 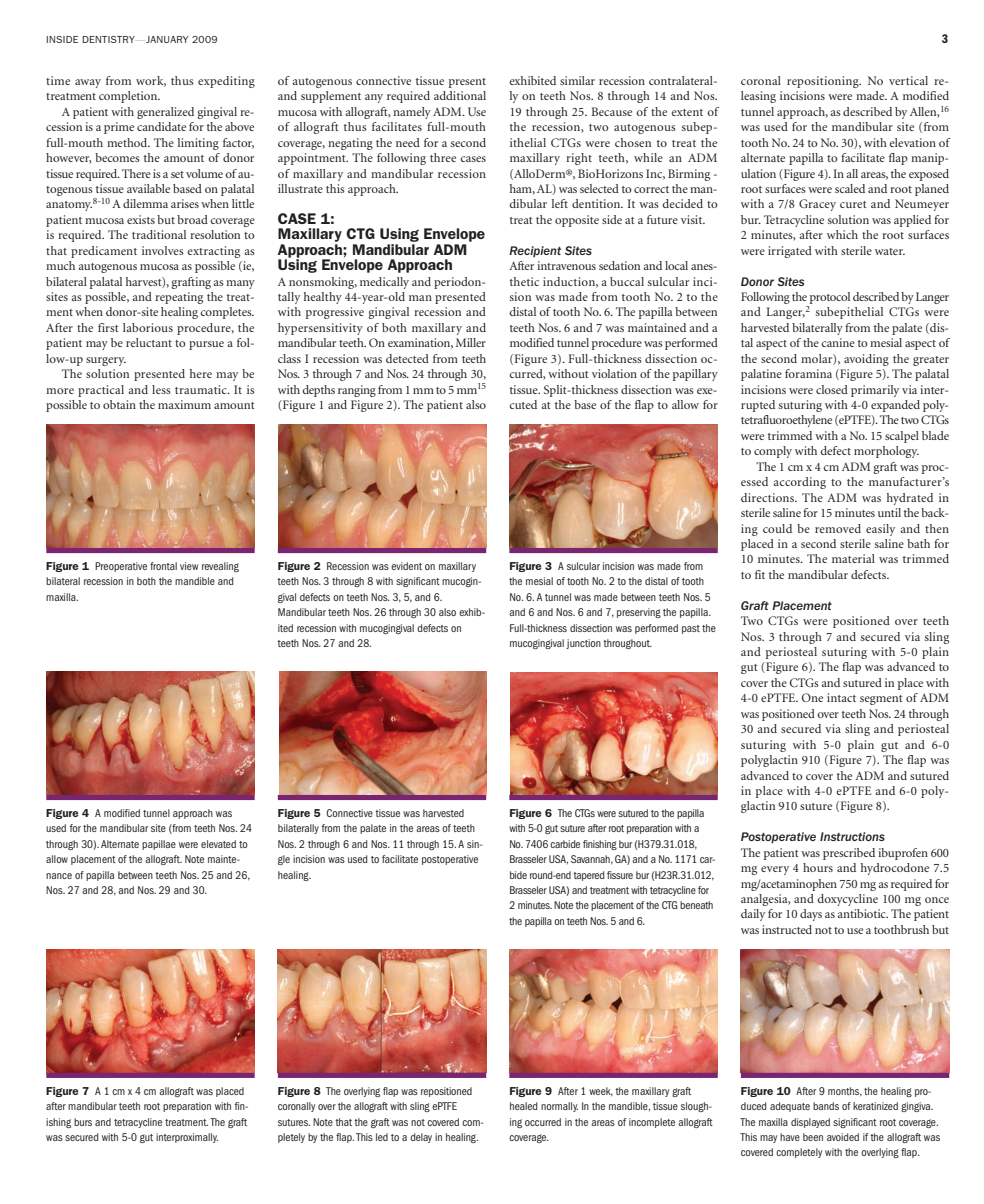 What do you see at coordinates (583, 644) in the document?
I see `junction` at bounding box center [583, 644].
